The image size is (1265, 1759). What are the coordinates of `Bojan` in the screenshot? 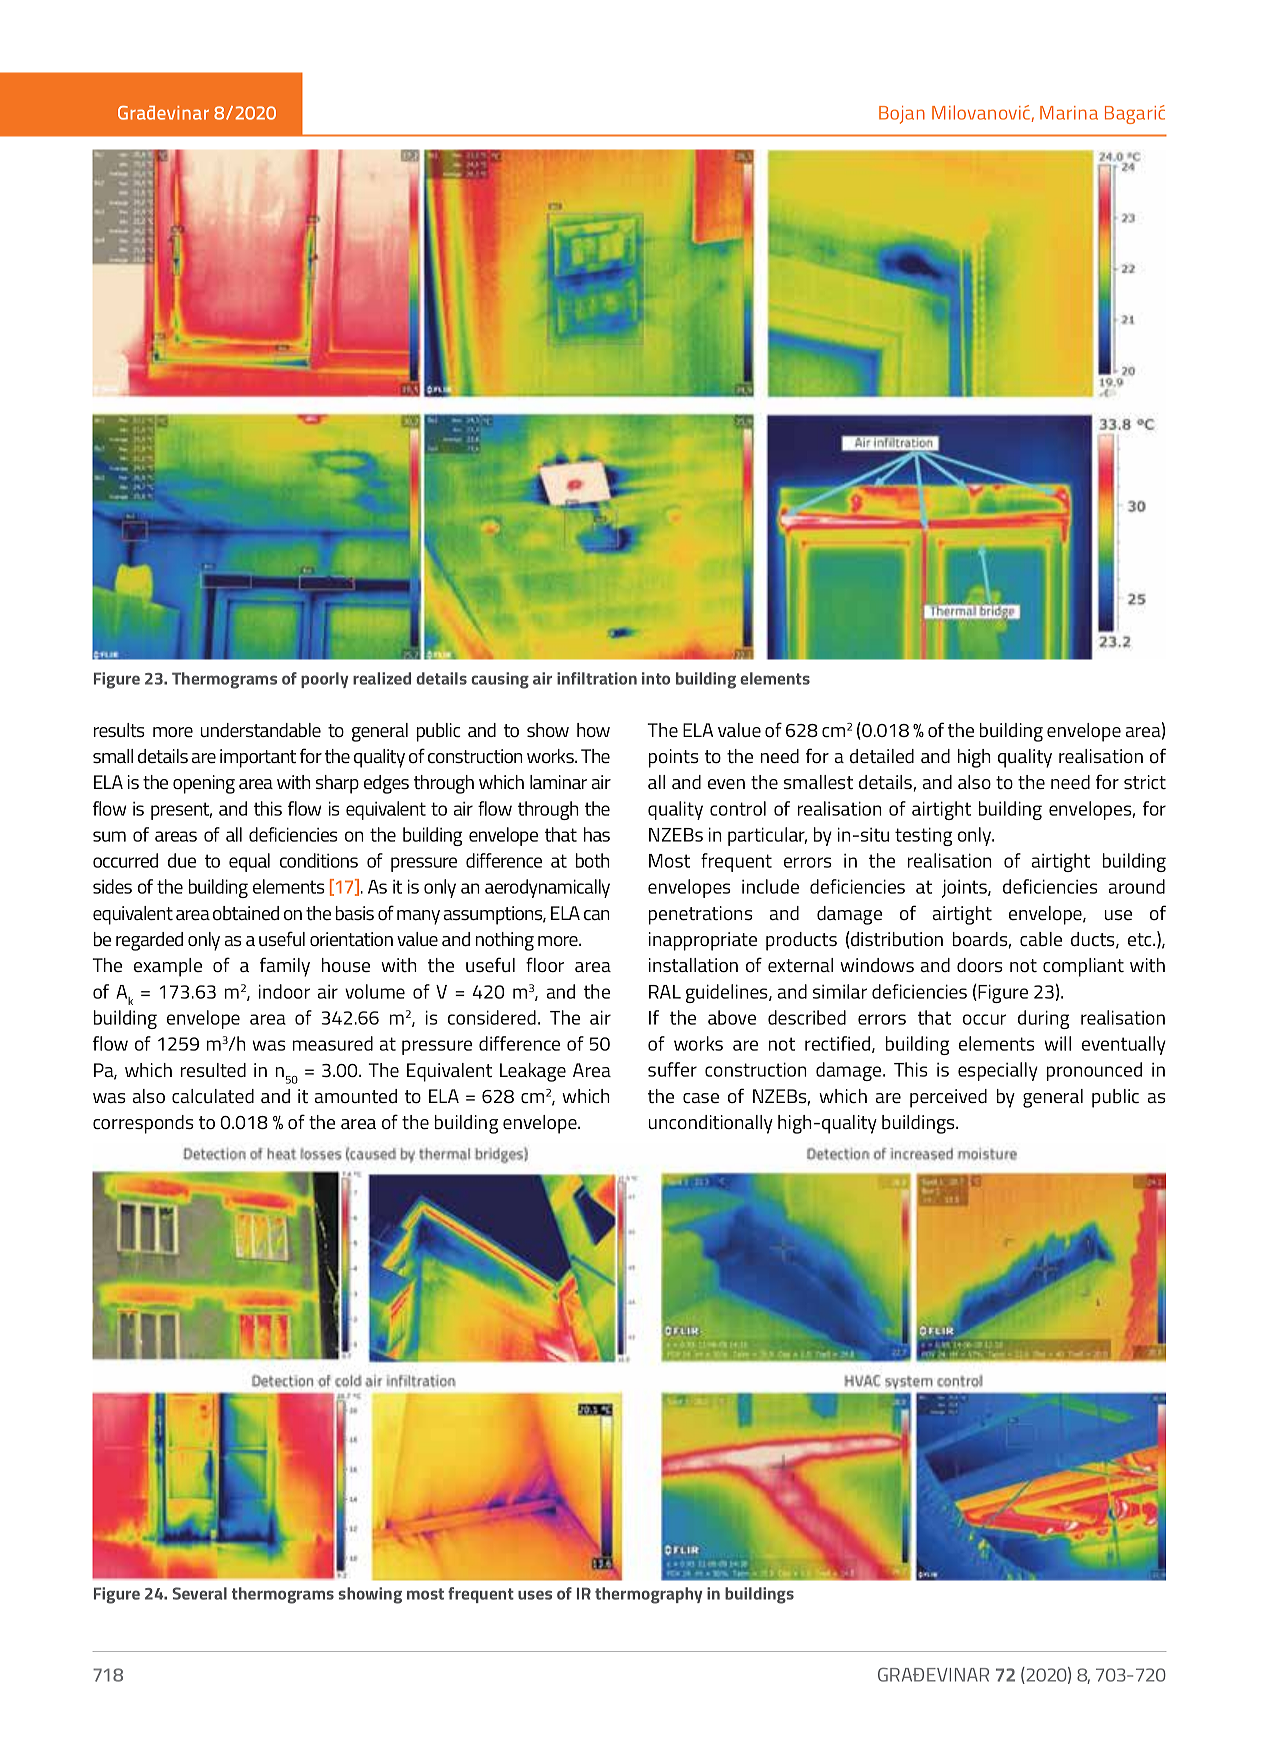 It's located at (902, 115).
